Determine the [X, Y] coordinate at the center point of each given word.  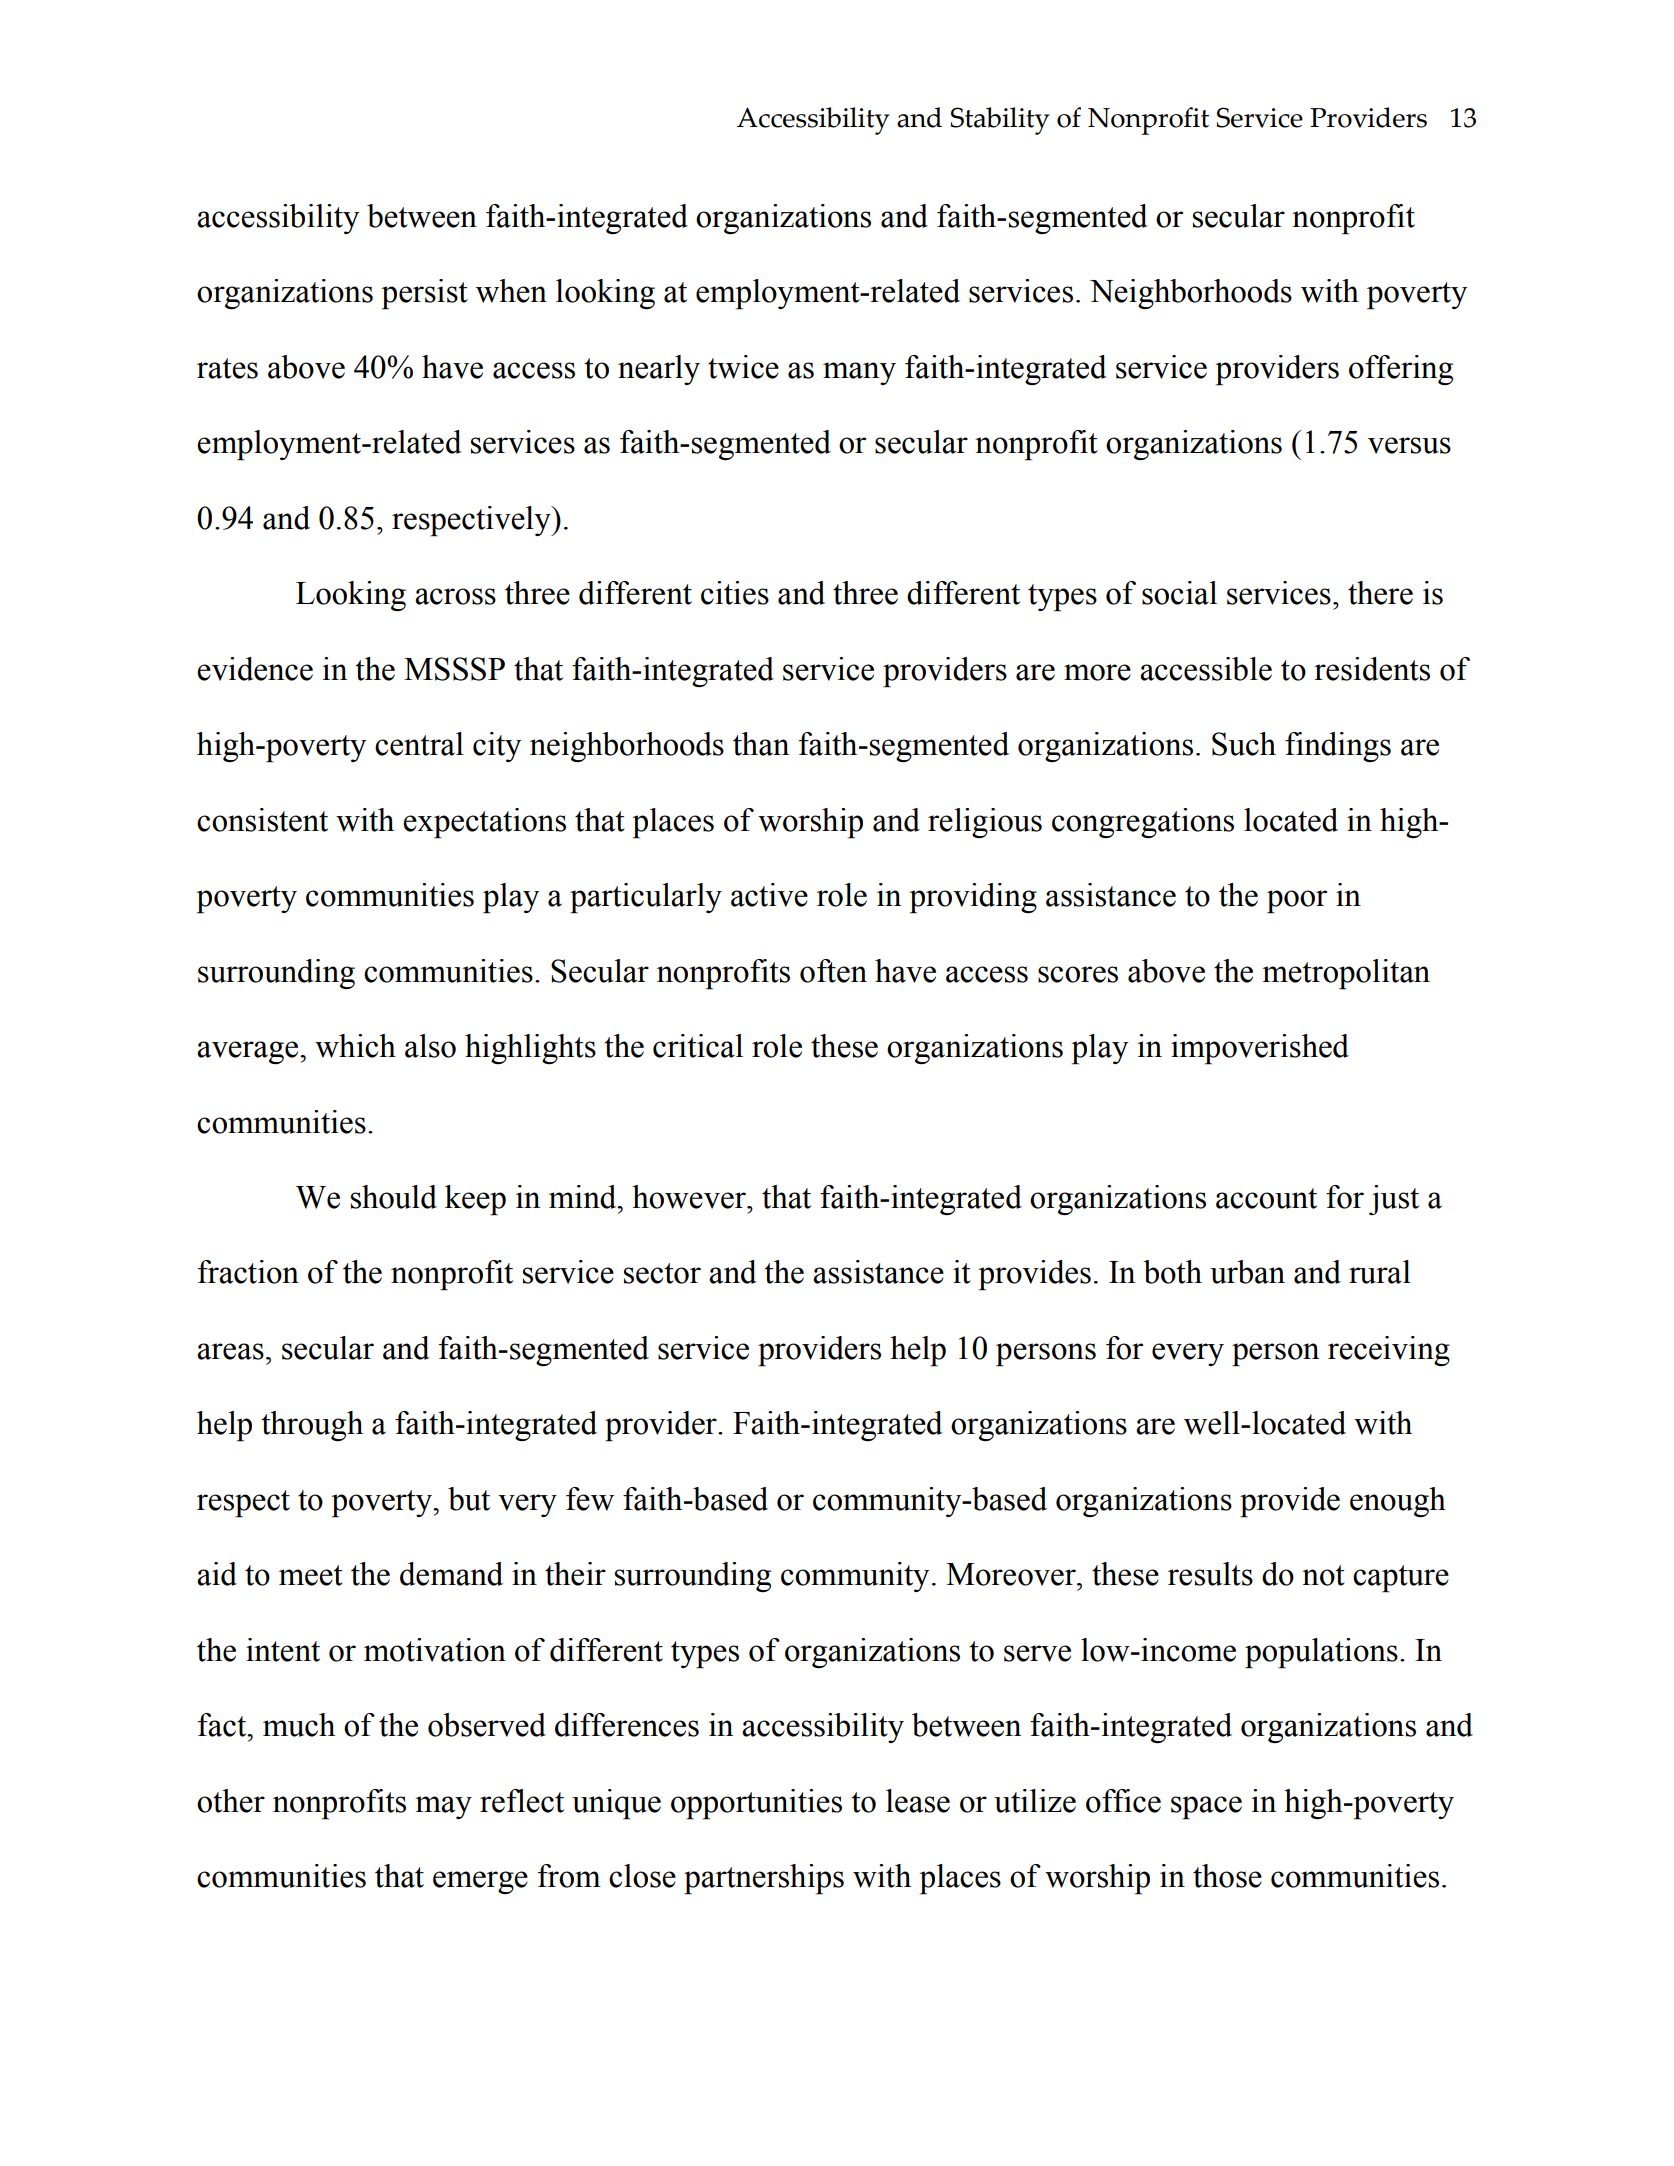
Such [1244, 744]
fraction [248, 1272]
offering [1401, 370]
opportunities [756, 1804]
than [761, 744]
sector [662, 1273]
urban [1247, 1272]
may [443, 1807]
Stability [1000, 121]
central [419, 744]
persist [424, 294]
